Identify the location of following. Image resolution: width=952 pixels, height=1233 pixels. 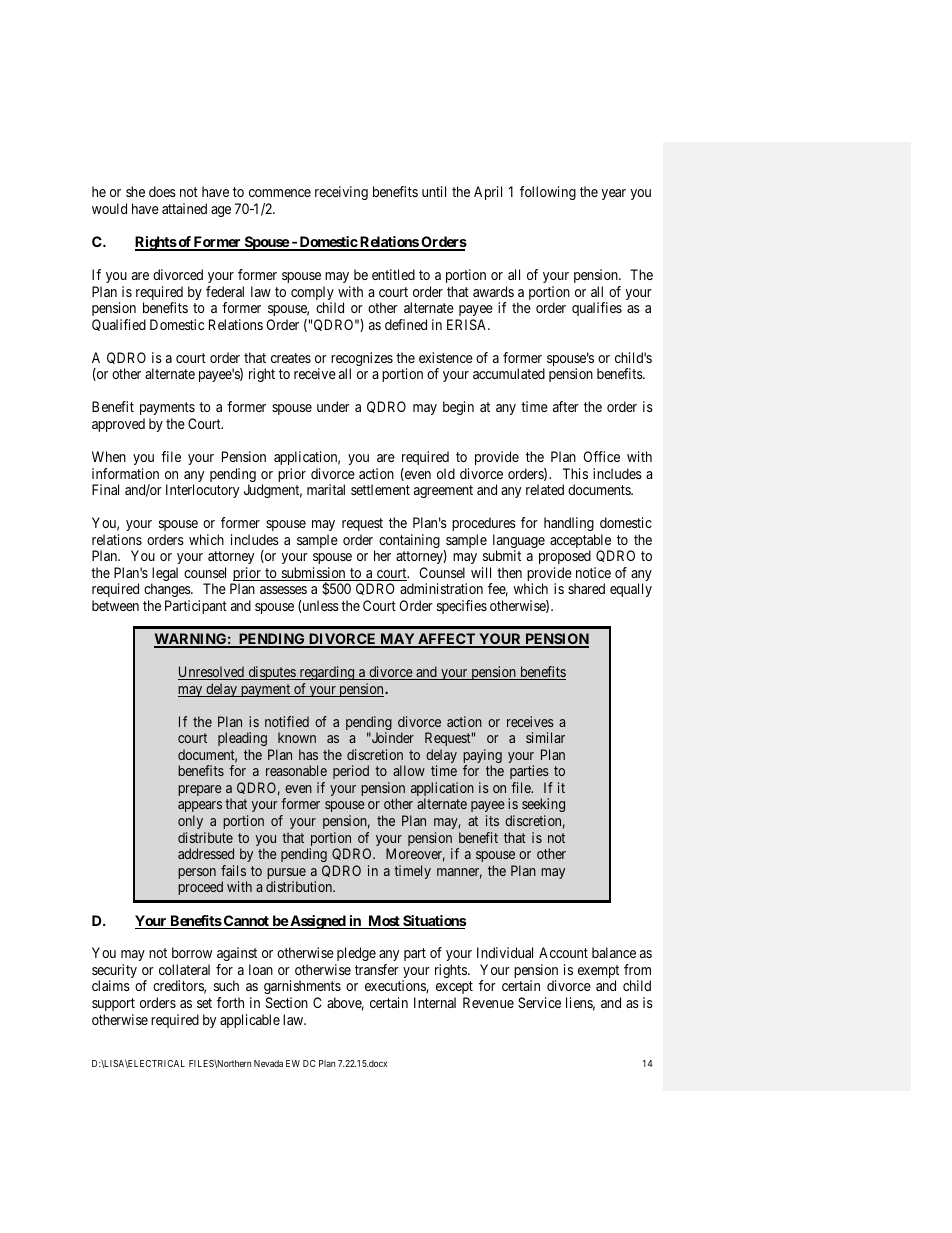
(548, 193).
